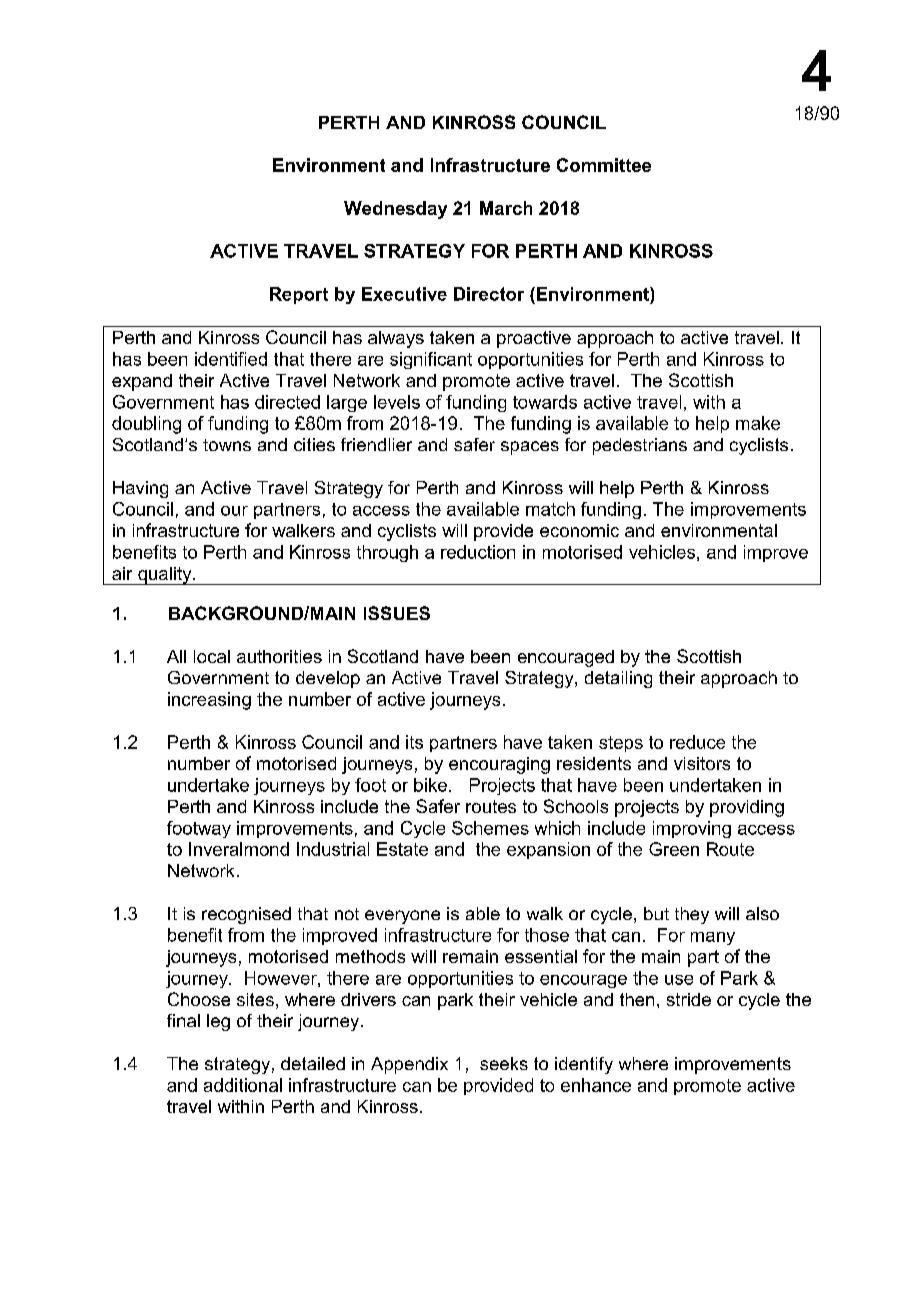  Describe the element at coordinates (299, 295) in the document. I see `Report` at that location.
